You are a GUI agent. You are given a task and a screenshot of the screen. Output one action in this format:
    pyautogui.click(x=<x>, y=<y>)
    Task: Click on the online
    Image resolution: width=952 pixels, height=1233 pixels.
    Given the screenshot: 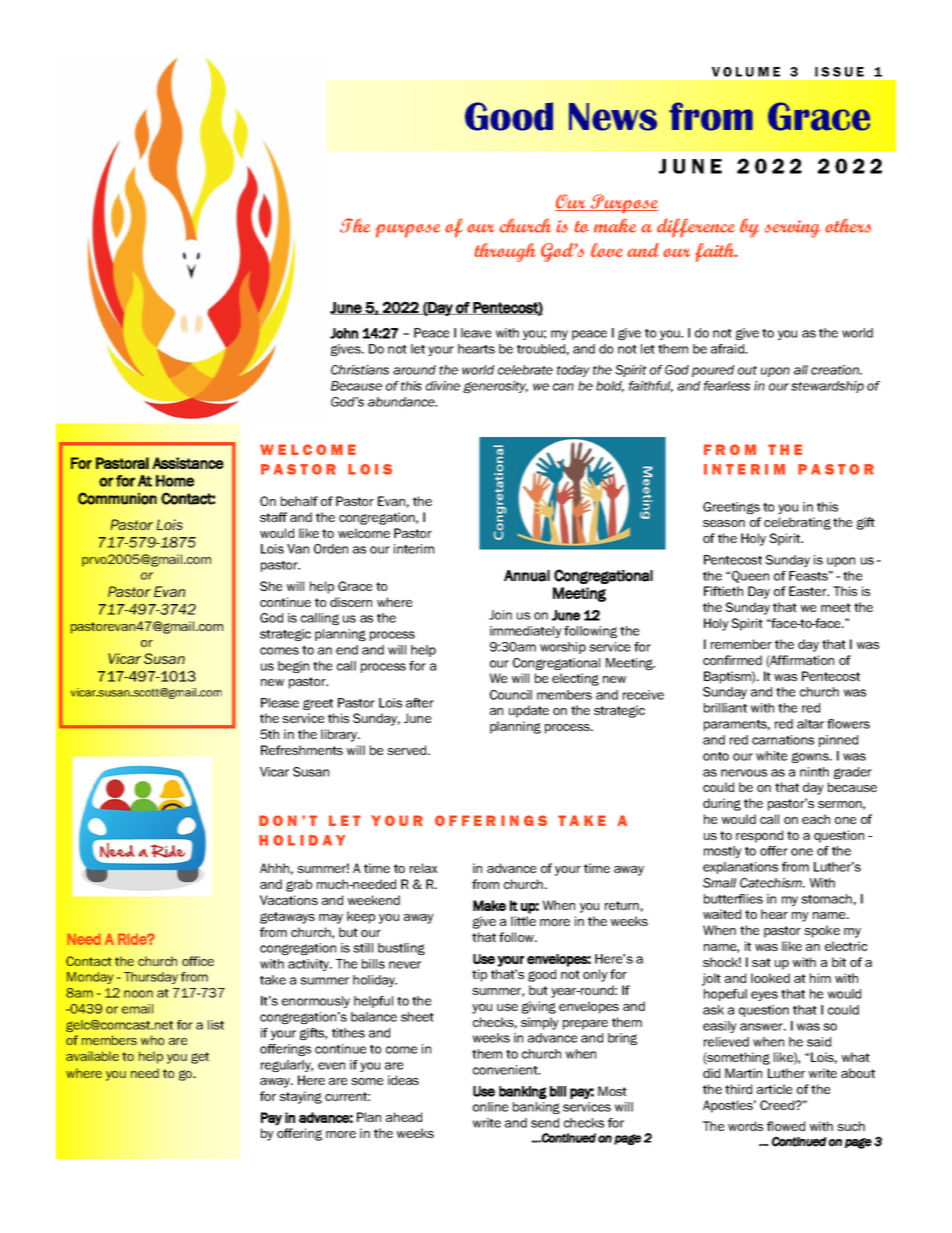 What is the action you would take?
    pyautogui.click(x=490, y=1107)
